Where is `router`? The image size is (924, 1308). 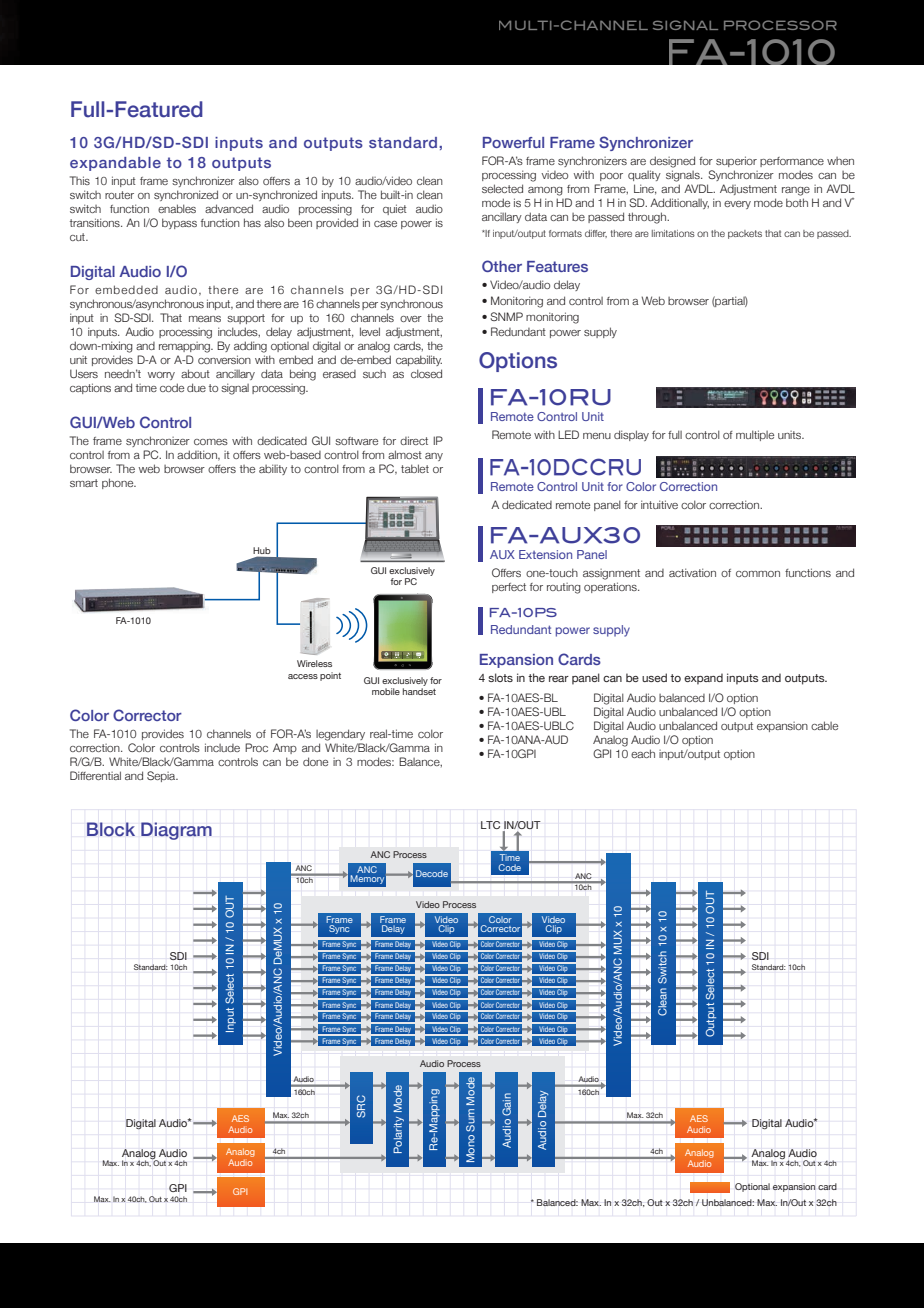 router is located at coordinates (119, 195).
